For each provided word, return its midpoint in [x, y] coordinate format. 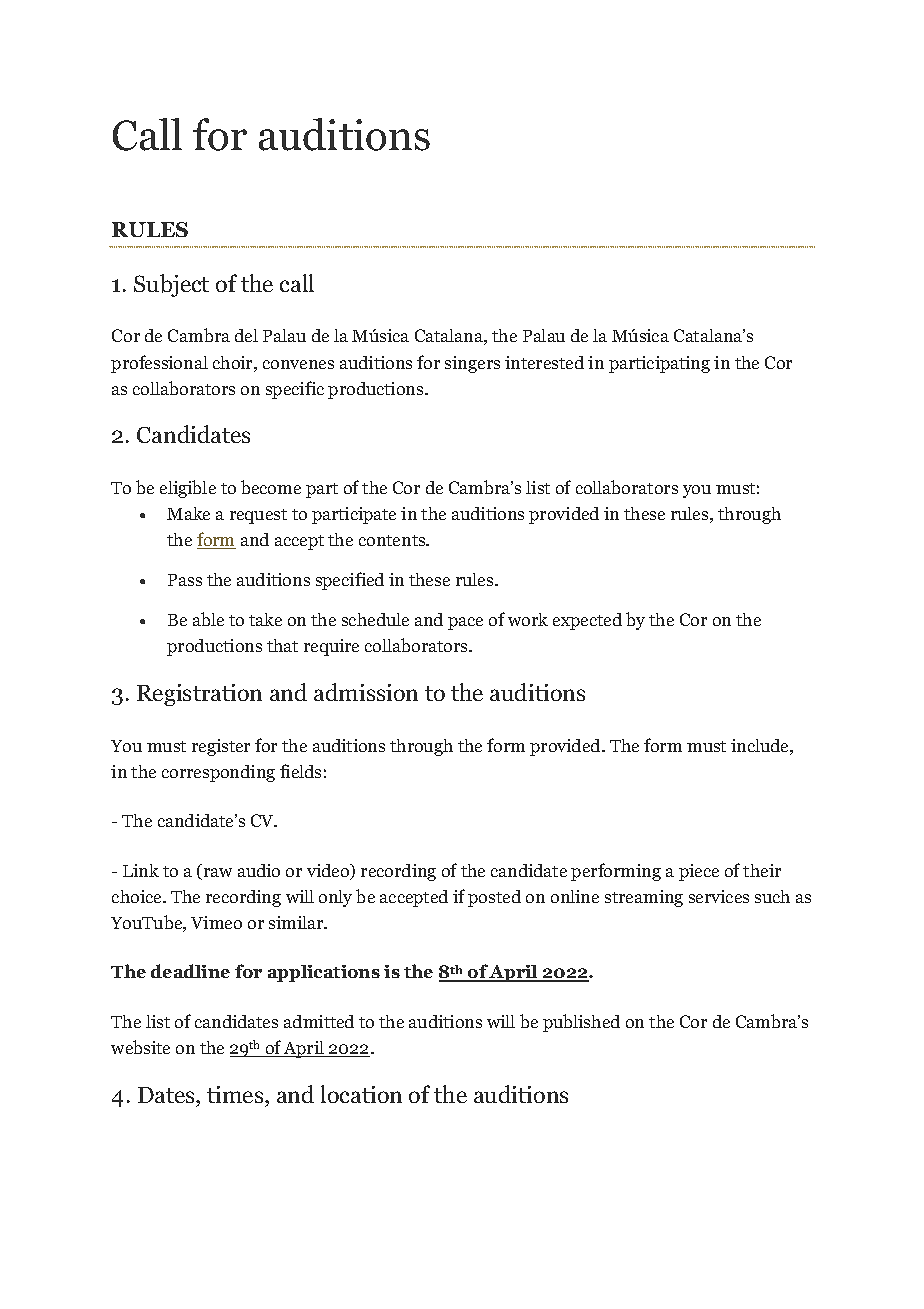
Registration [199, 695]
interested [544, 362]
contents [393, 540]
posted [494, 898]
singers [472, 364]
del [246, 335]
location [361, 1094]
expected [587, 621]
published [581, 1023]
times [236, 1094]
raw [216, 874]
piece [699, 872]
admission [366, 692]
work [528, 619]
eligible [188, 489]
